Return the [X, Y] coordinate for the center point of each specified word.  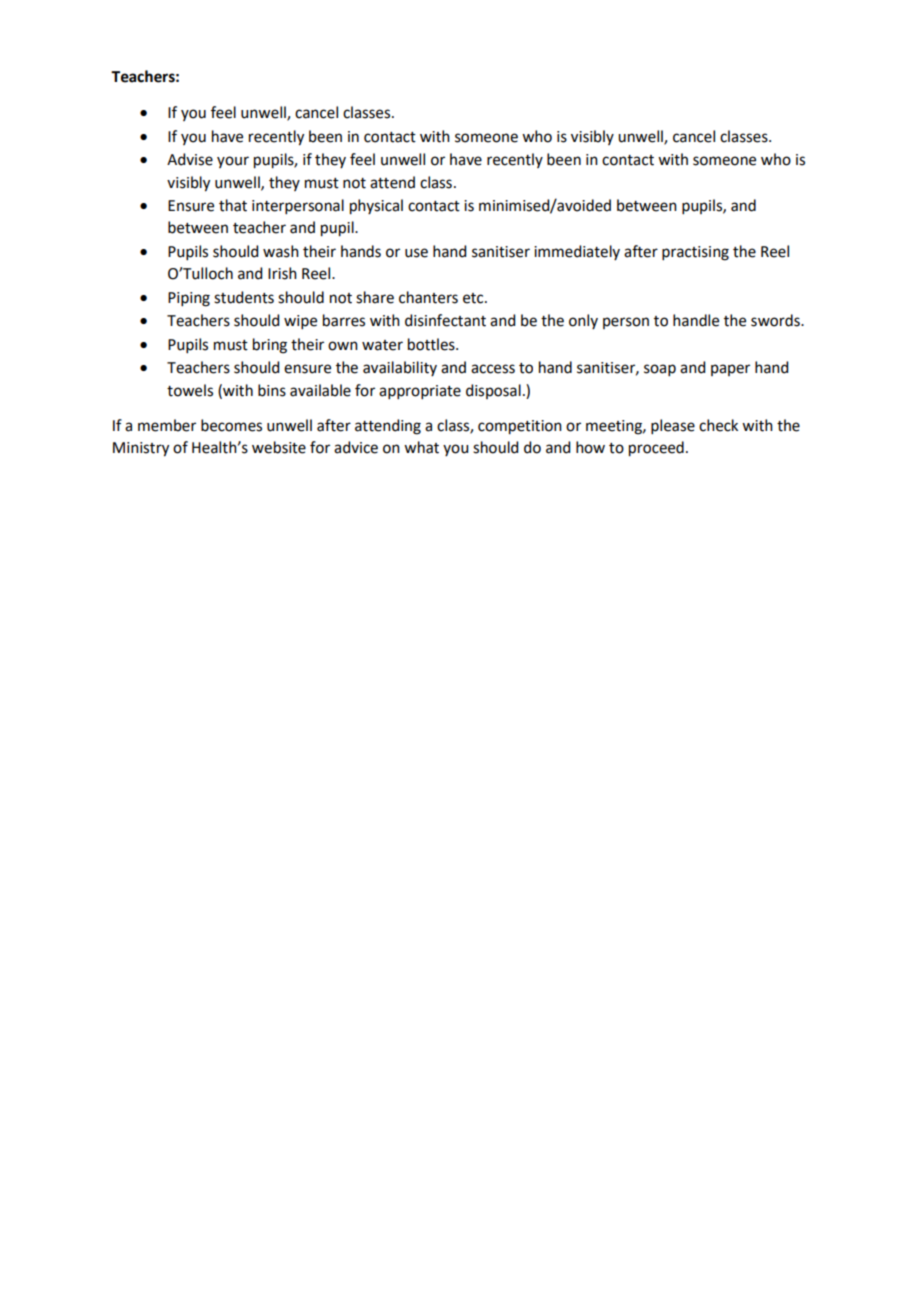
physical [376, 207]
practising [695, 253]
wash [281, 251]
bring [270, 346]
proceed [656, 449]
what [421, 447]
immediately [577, 252]
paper [730, 370]
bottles [432, 344]
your [233, 162]
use [416, 253]
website [279, 447]
